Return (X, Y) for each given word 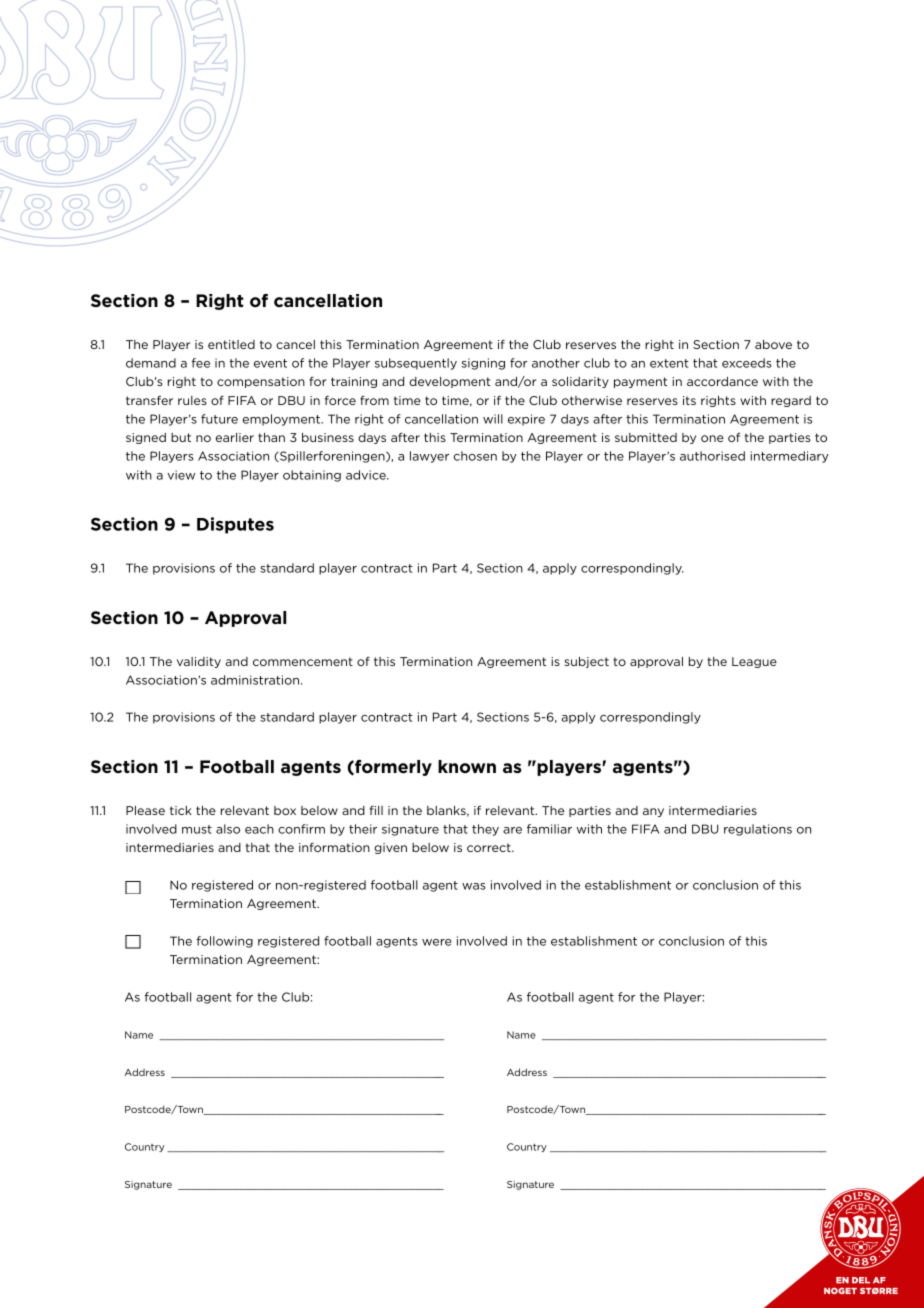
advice (367, 475)
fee (201, 363)
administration (255, 680)
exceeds (747, 363)
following (225, 942)
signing (483, 364)
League (754, 662)
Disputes (235, 525)
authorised (712, 456)
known (467, 766)
